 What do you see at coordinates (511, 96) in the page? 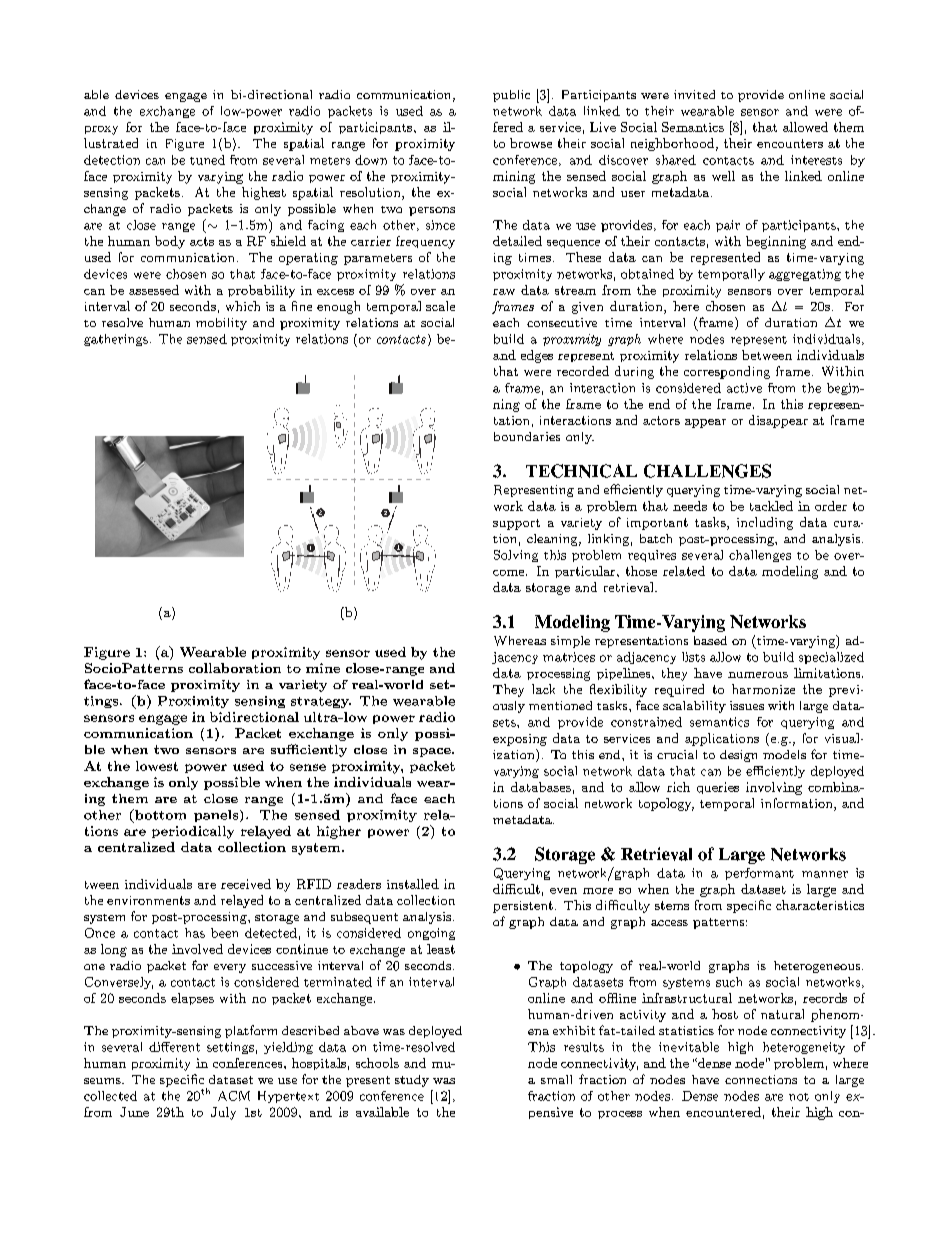
I see `public` at bounding box center [511, 96].
